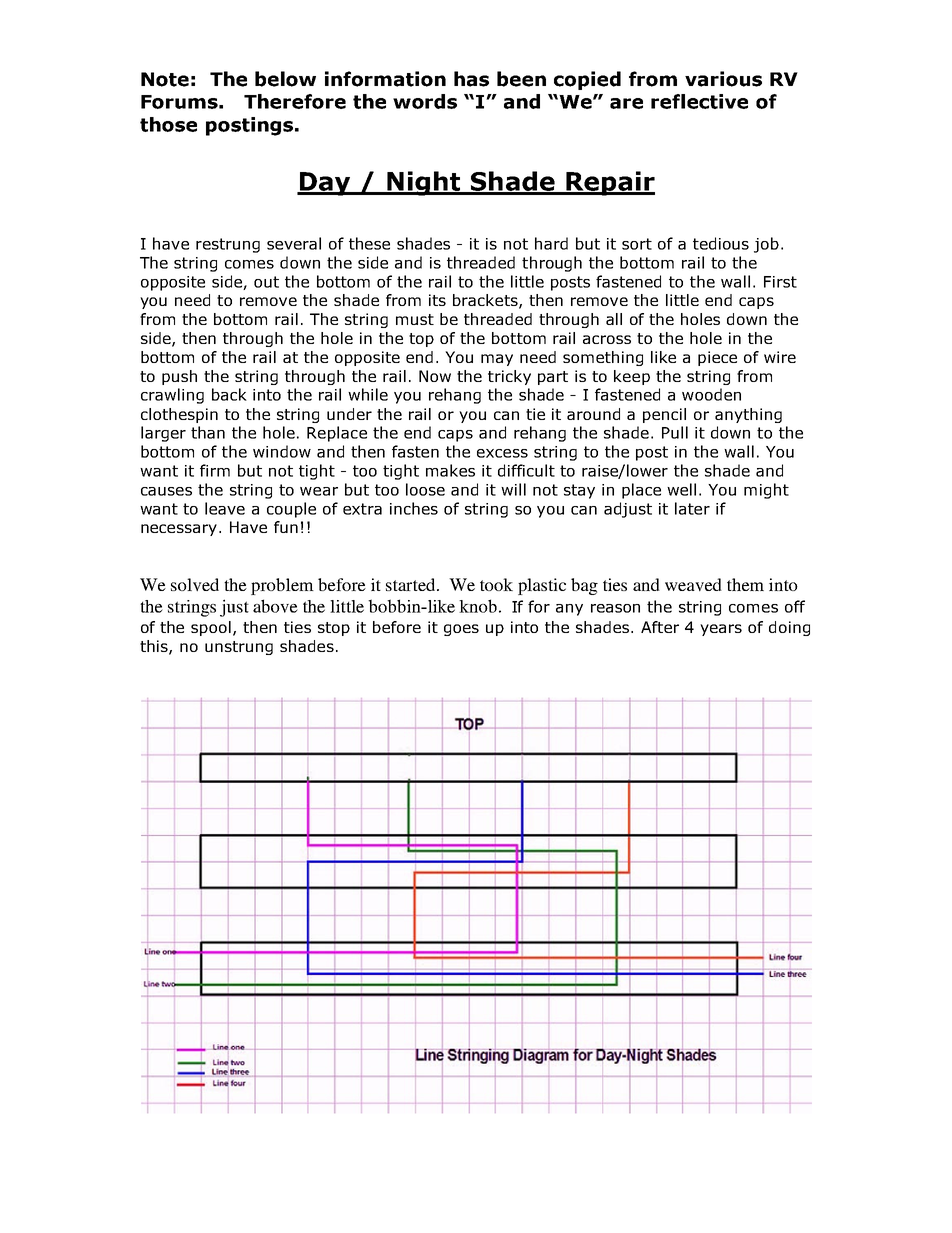  Describe the element at coordinates (215, 470) in the screenshot. I see `firm` at that location.
